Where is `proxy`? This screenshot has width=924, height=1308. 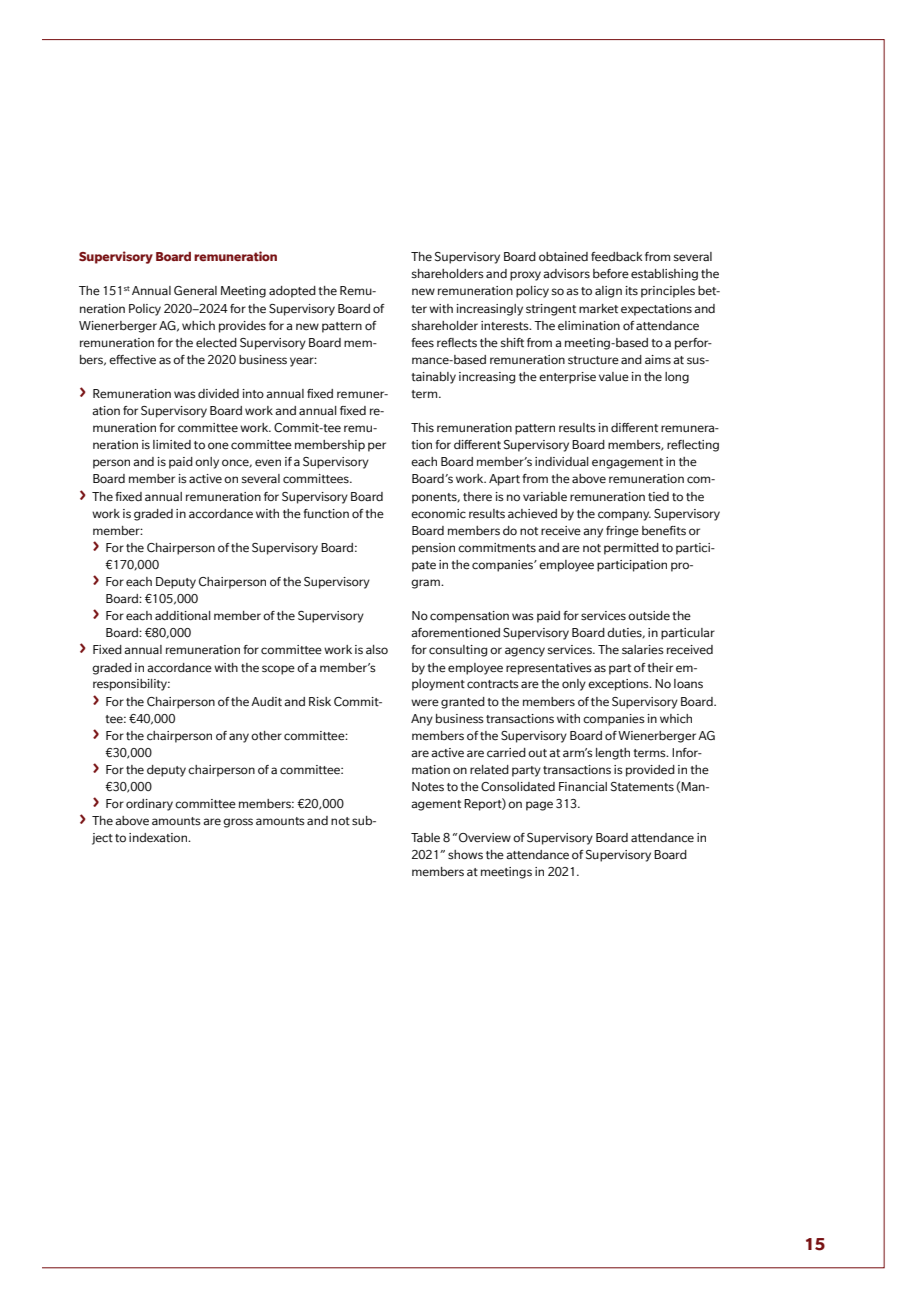
proxy is located at coordinates (525, 276).
